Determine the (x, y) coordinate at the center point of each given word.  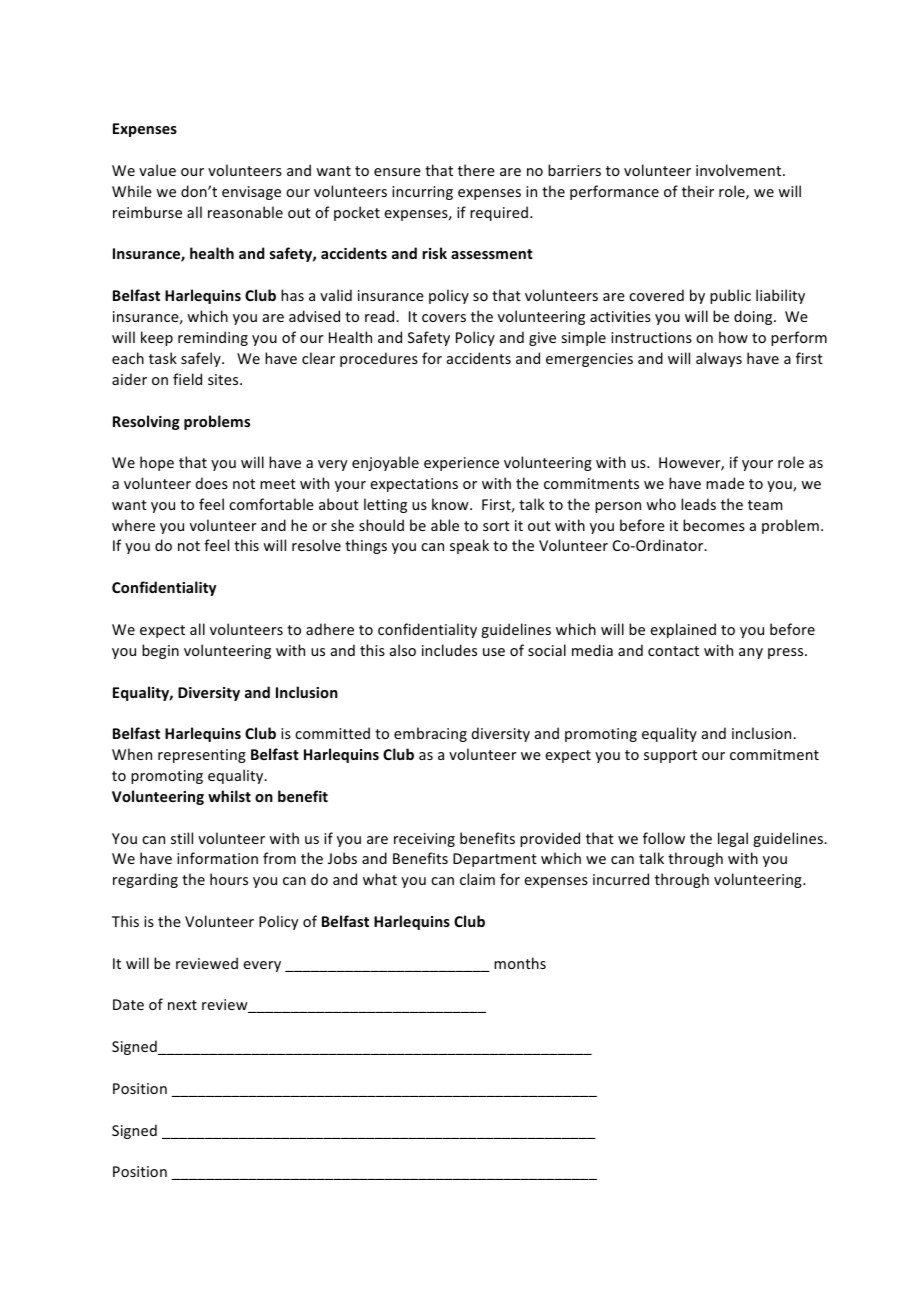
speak (469, 546)
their (698, 191)
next (182, 1005)
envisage (251, 193)
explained (683, 630)
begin (160, 651)
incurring (422, 193)
